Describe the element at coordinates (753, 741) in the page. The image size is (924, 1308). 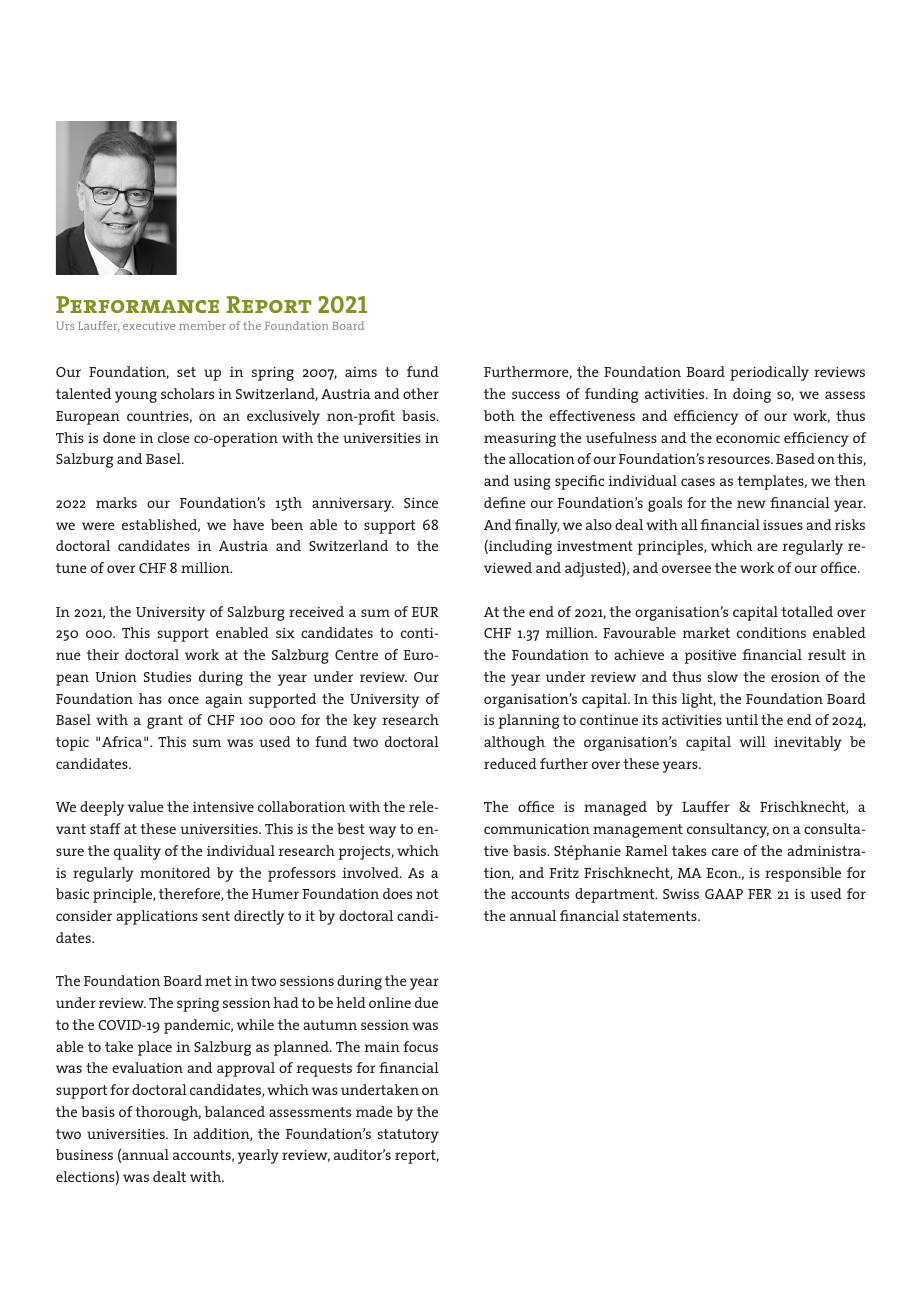
I see `will` at that location.
